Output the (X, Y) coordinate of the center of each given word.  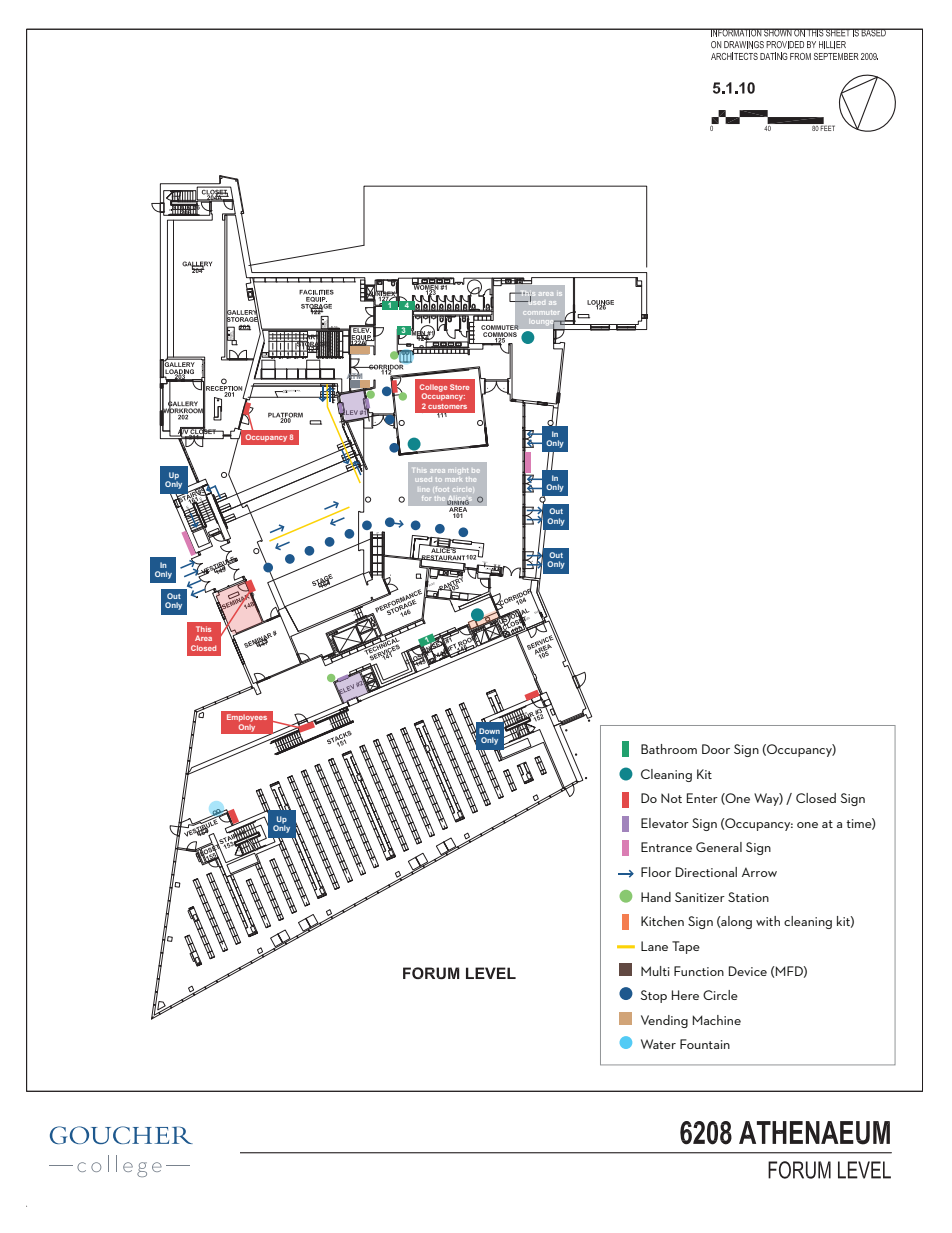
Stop (654, 996)
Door (716, 749)
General (719, 847)
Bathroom (669, 749)
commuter (541, 312)
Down (489, 731)
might (459, 471)
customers (447, 406)
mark (454, 480)
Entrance (666, 847)
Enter (702, 798)
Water (658, 1044)
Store (459, 387)
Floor (656, 872)
